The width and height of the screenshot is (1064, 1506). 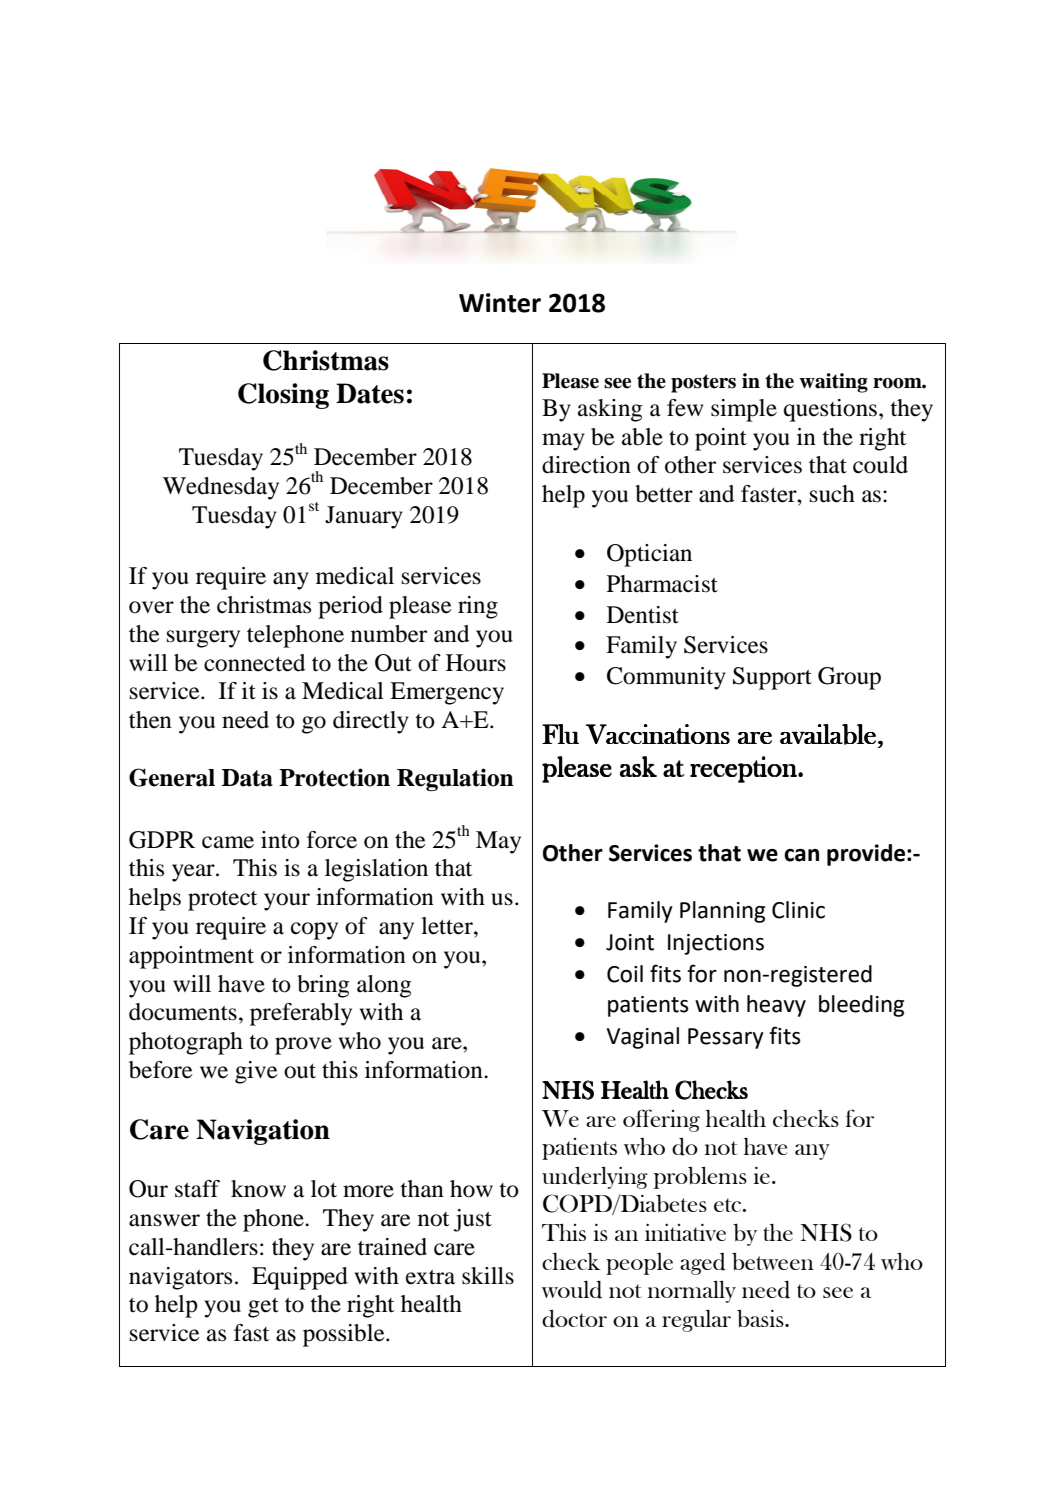 What do you see at coordinates (500, 303) in the screenshot?
I see `Winter` at bounding box center [500, 303].
